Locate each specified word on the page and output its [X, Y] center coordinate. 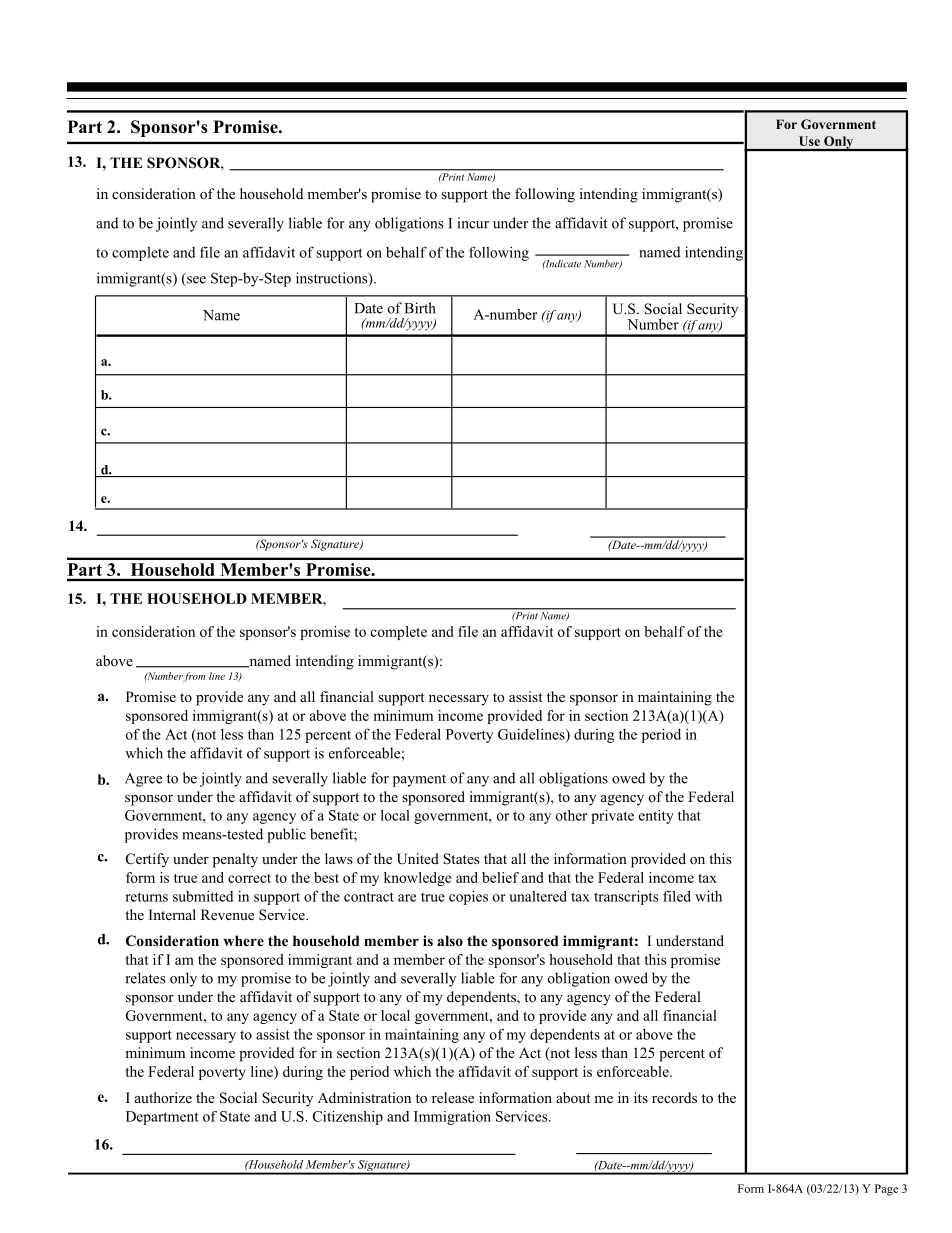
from [194, 677]
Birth [420, 308]
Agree [143, 780]
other [571, 815]
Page [886, 1190]
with [708, 896]
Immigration [452, 1118]
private [612, 817]
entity [656, 817]
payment [419, 780]
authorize [163, 1097]
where [243, 940]
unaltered [538, 896]
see [195, 281]
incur [473, 223]
